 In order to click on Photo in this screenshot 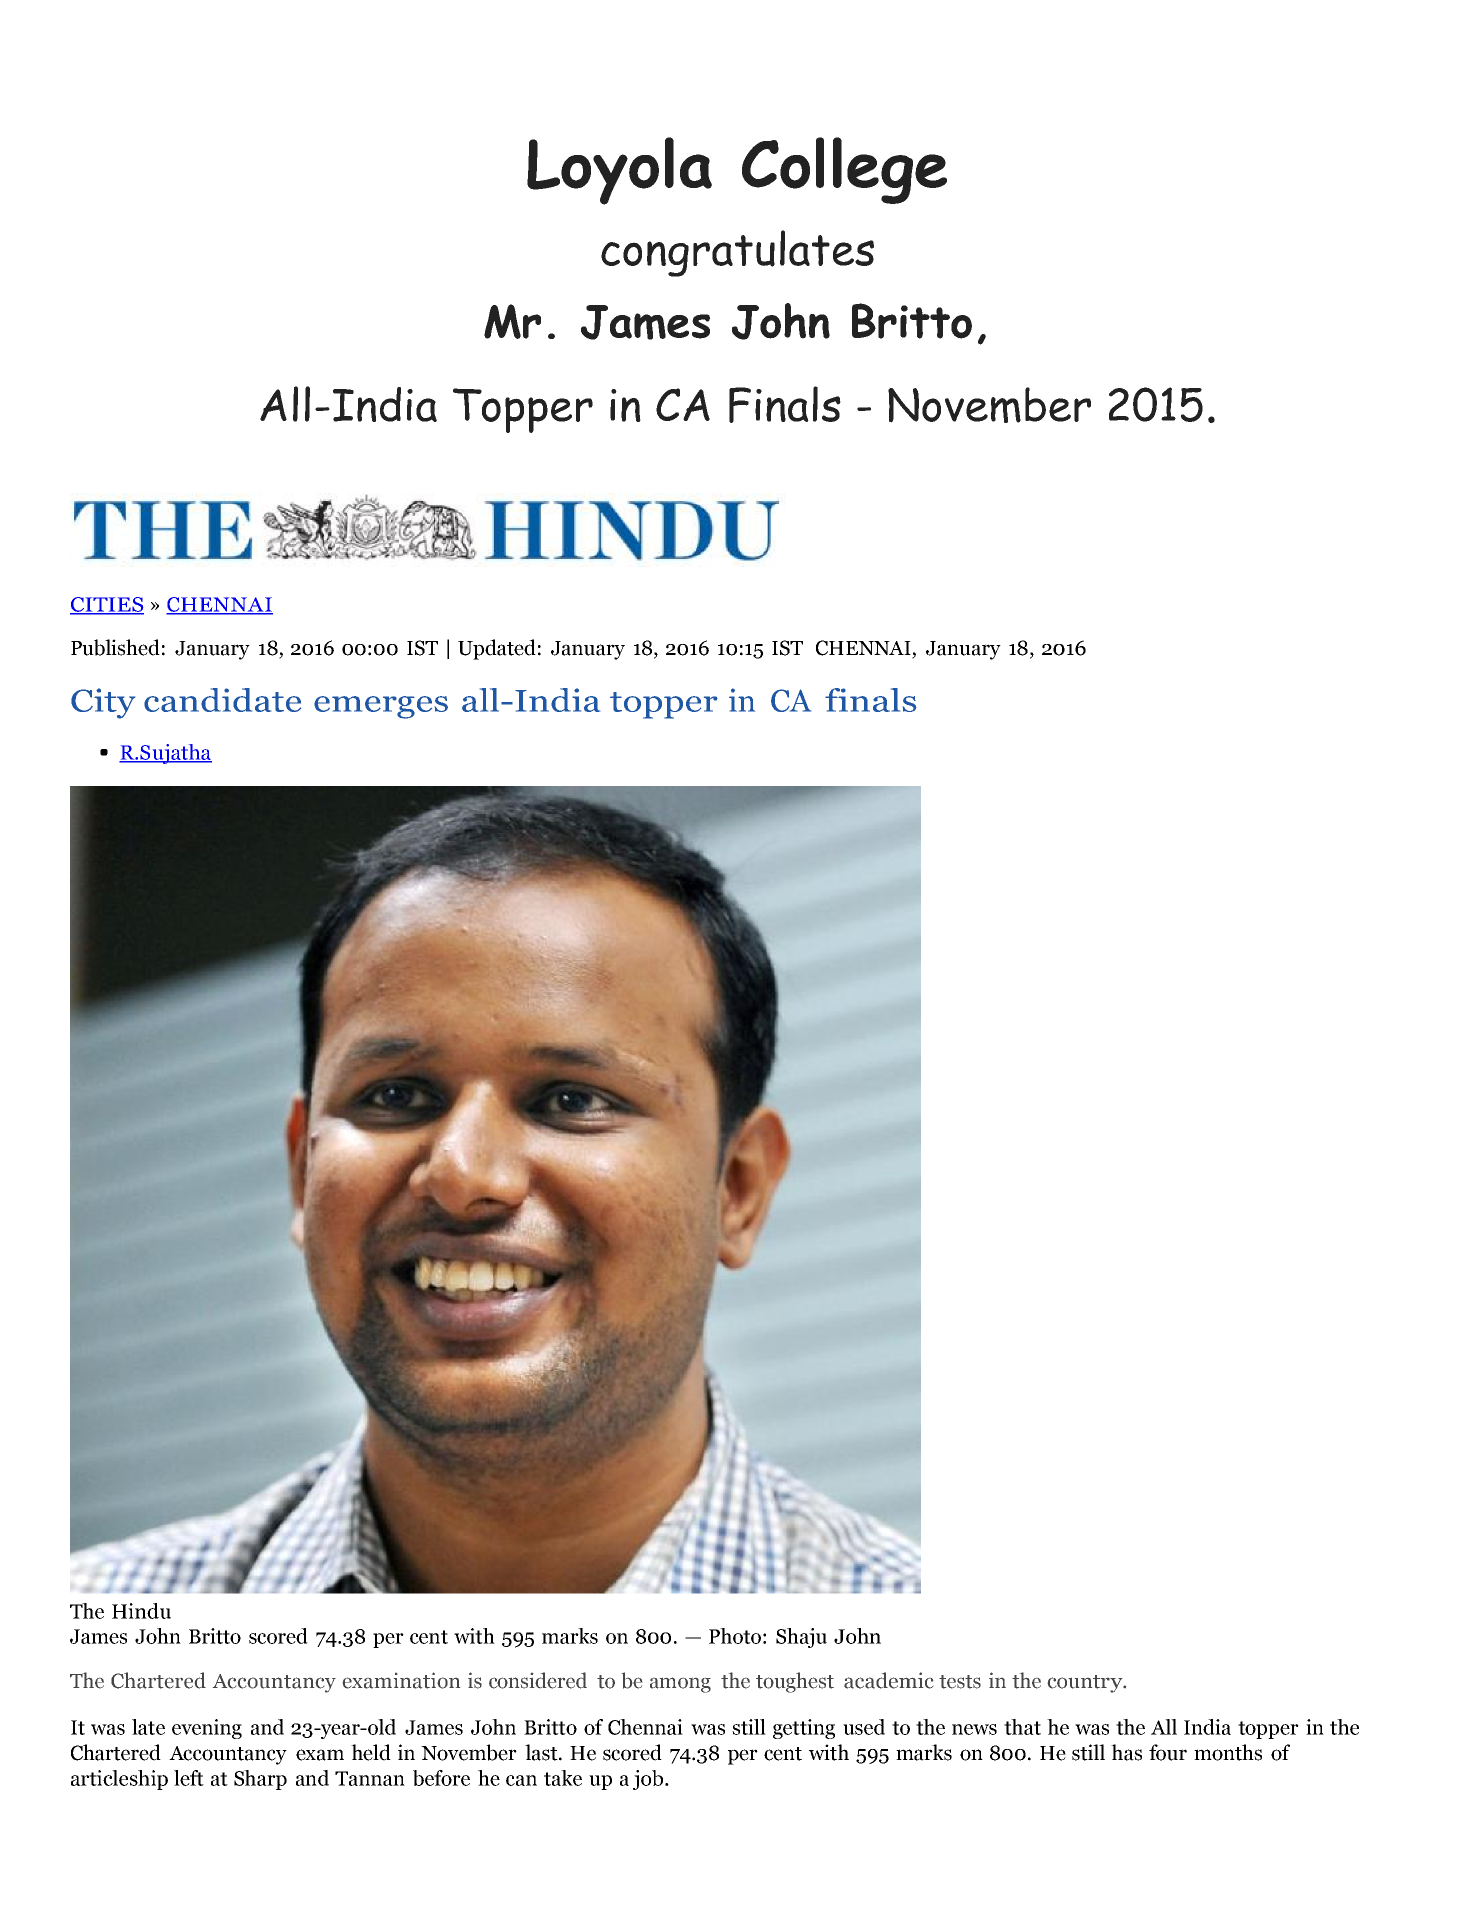, I will do `click(735, 1636)`.
